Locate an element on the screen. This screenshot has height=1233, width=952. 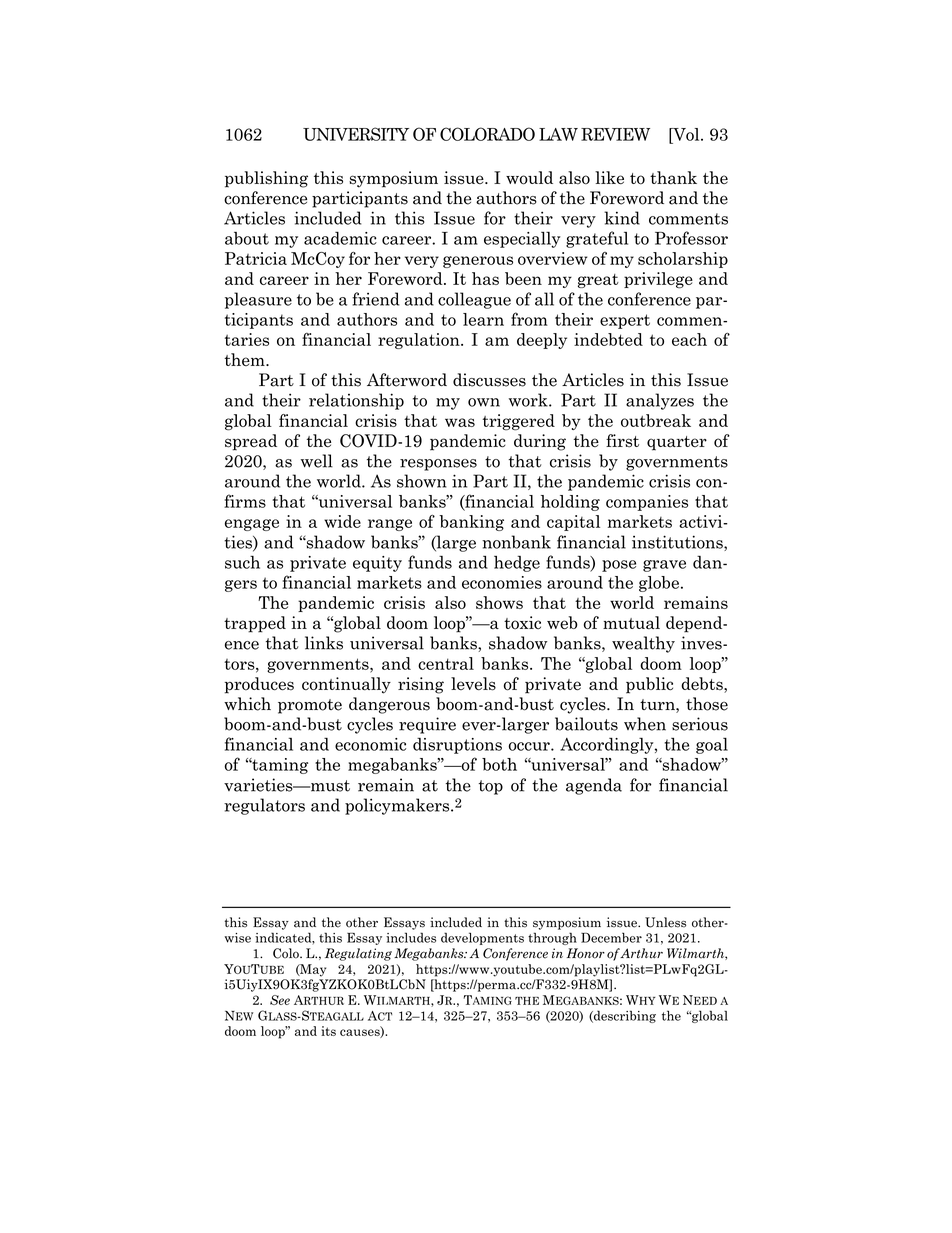
thank is located at coordinates (673, 178).
